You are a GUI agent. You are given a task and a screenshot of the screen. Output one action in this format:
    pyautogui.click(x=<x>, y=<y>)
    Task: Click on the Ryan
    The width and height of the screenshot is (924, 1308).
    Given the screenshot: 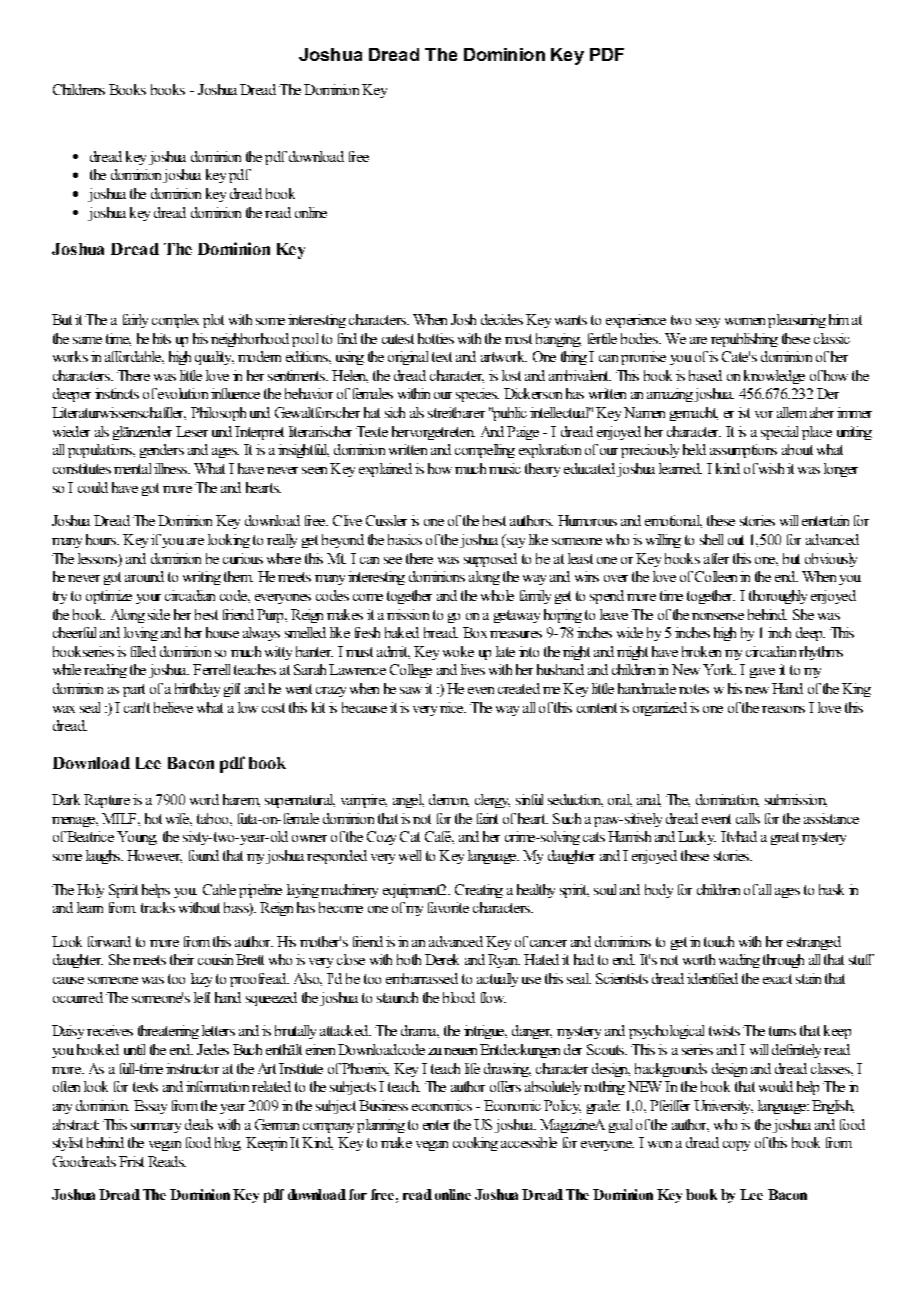 What is the action you would take?
    pyautogui.click(x=504, y=961)
